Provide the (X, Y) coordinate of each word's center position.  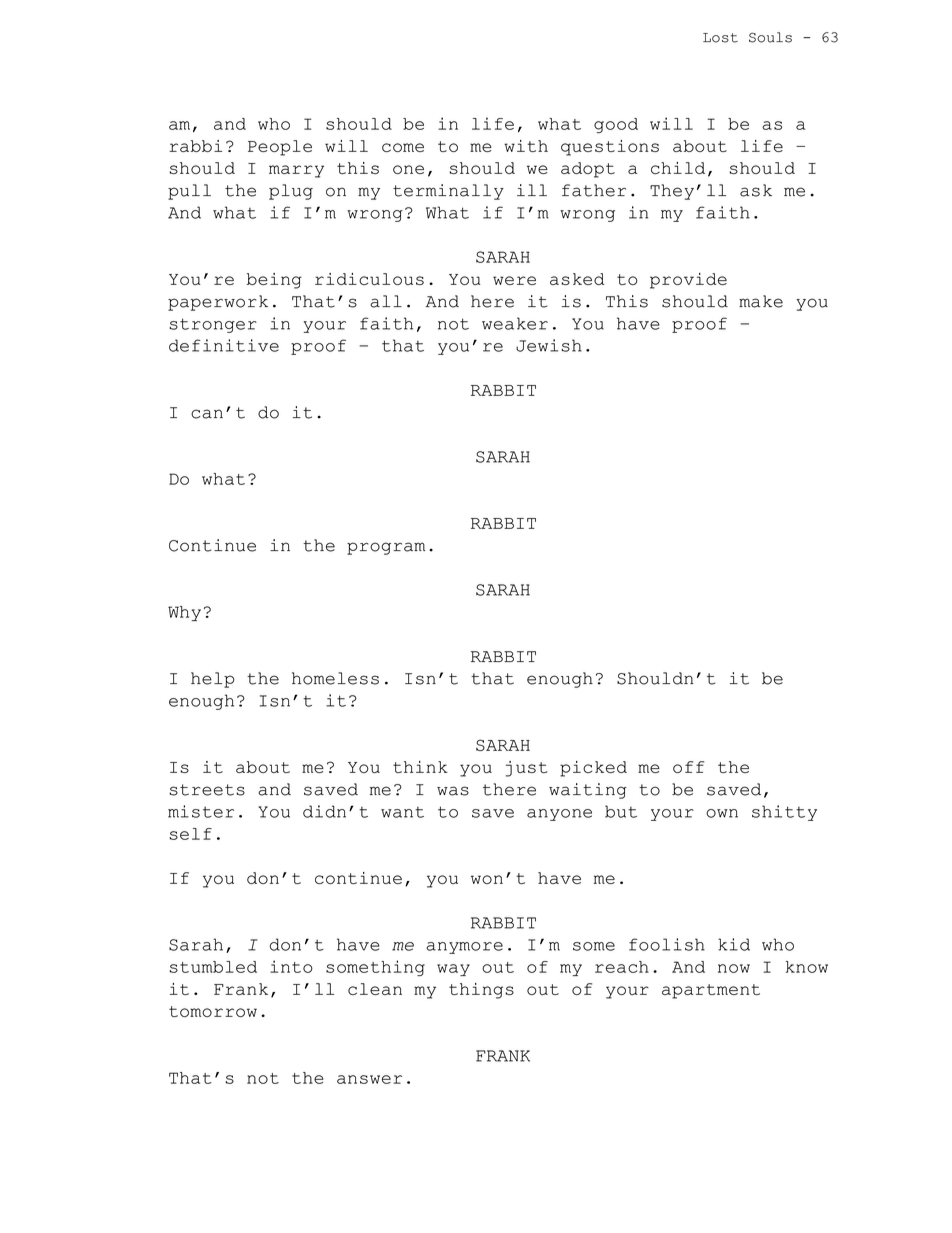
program (386, 548)
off (688, 767)
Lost (720, 38)
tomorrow (213, 1011)
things (481, 991)
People (280, 148)
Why (184, 613)
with (526, 146)
